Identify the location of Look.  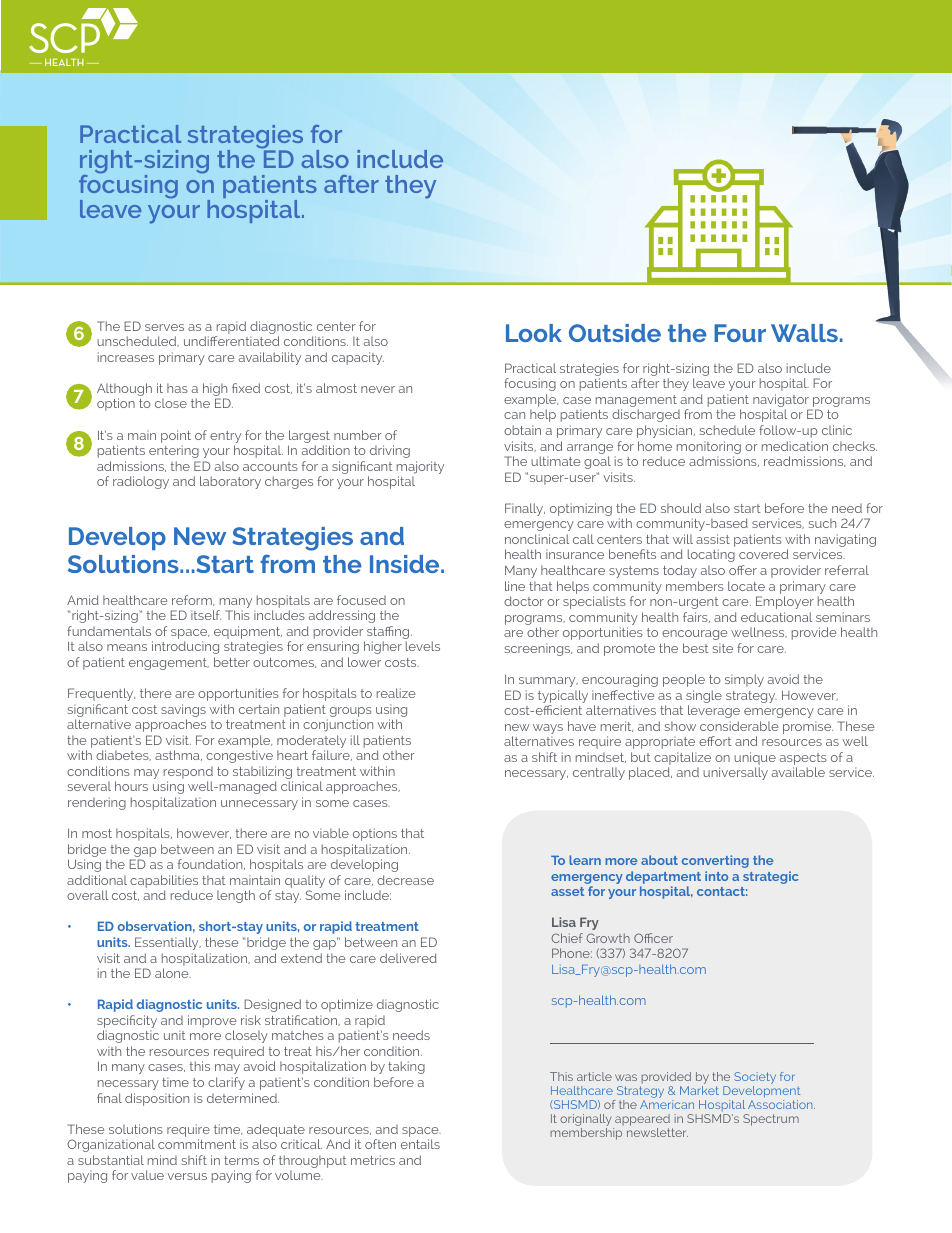
(534, 333).
